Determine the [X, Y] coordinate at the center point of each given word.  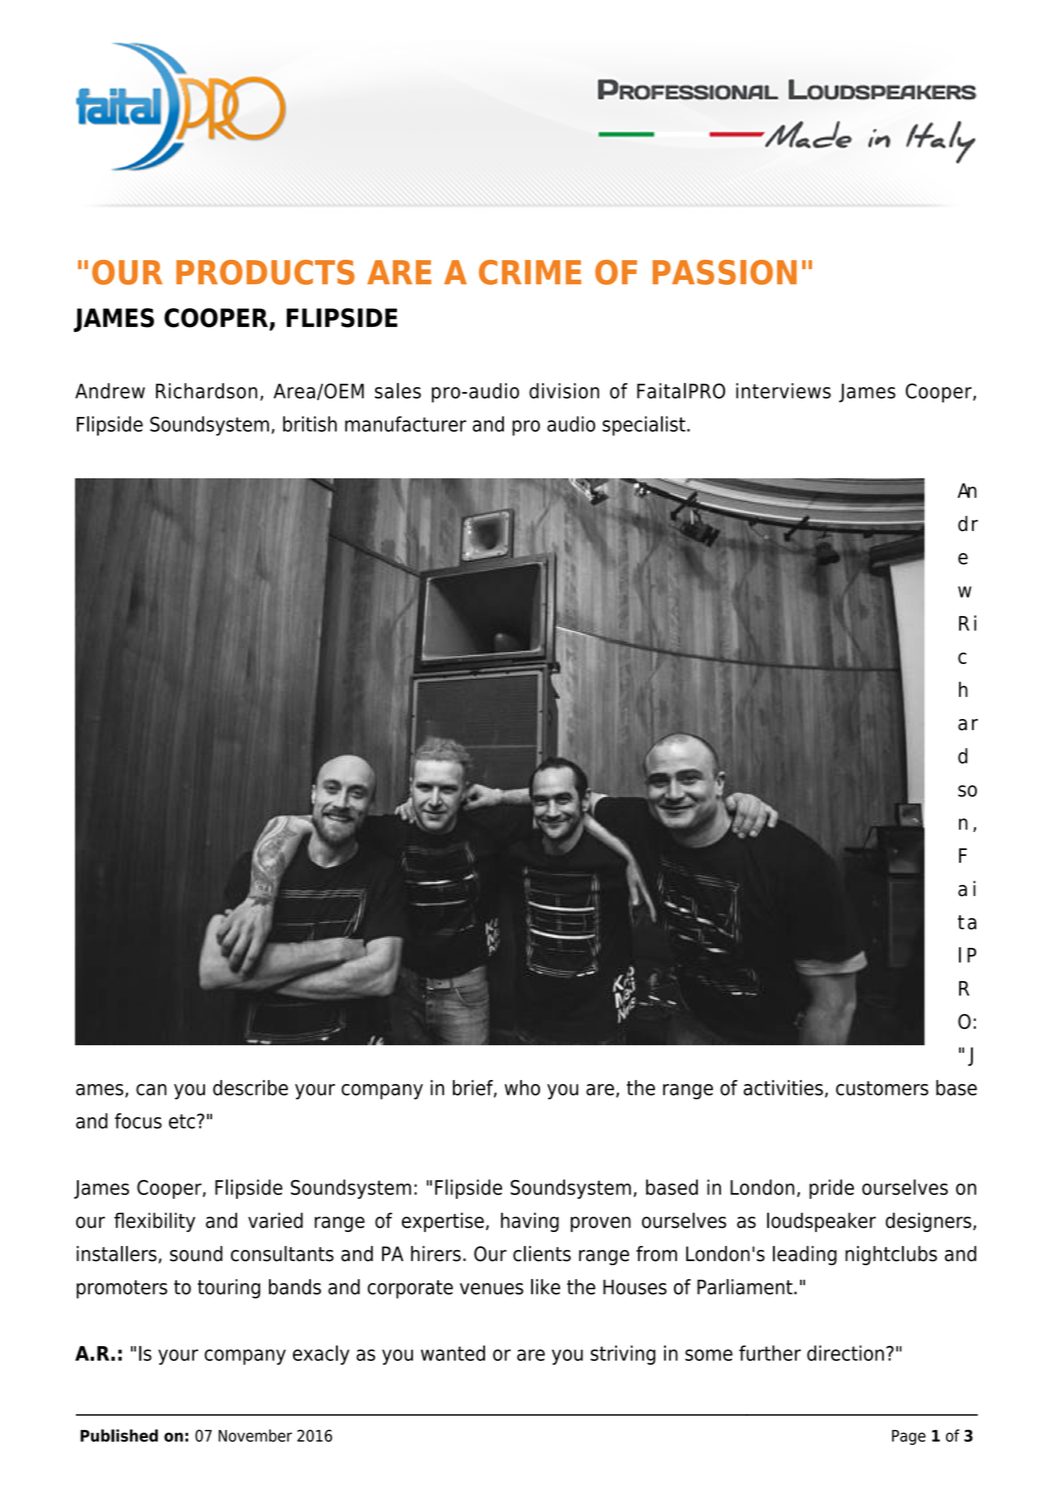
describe [250, 1088]
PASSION [725, 272]
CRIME [530, 272]
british [310, 424]
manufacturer [405, 424]
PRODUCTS [265, 272]
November [255, 1435]
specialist [645, 426]
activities [783, 1088]
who [522, 1088]
